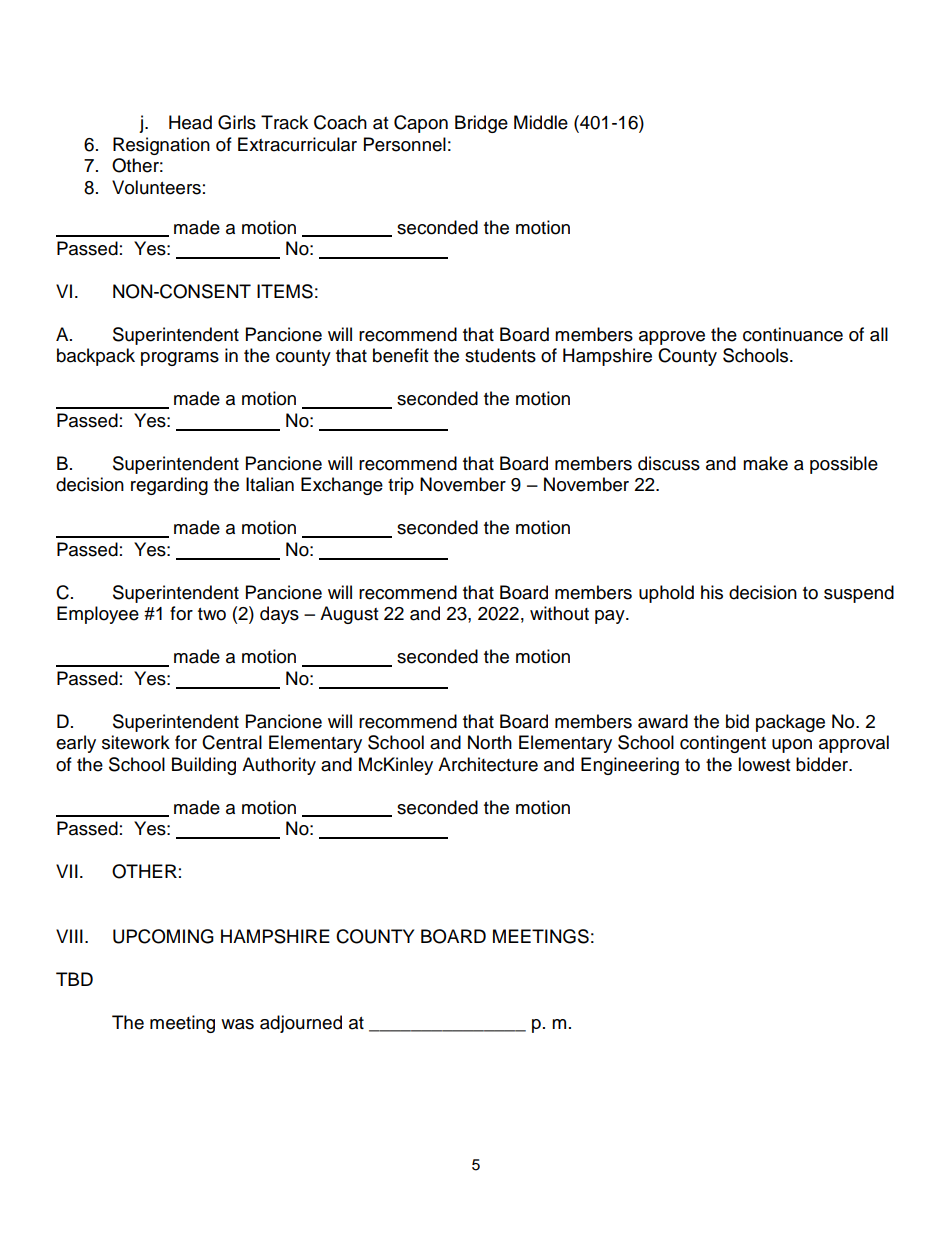 This screenshot has width=952, height=1233. I want to click on Resignation, so click(161, 146).
